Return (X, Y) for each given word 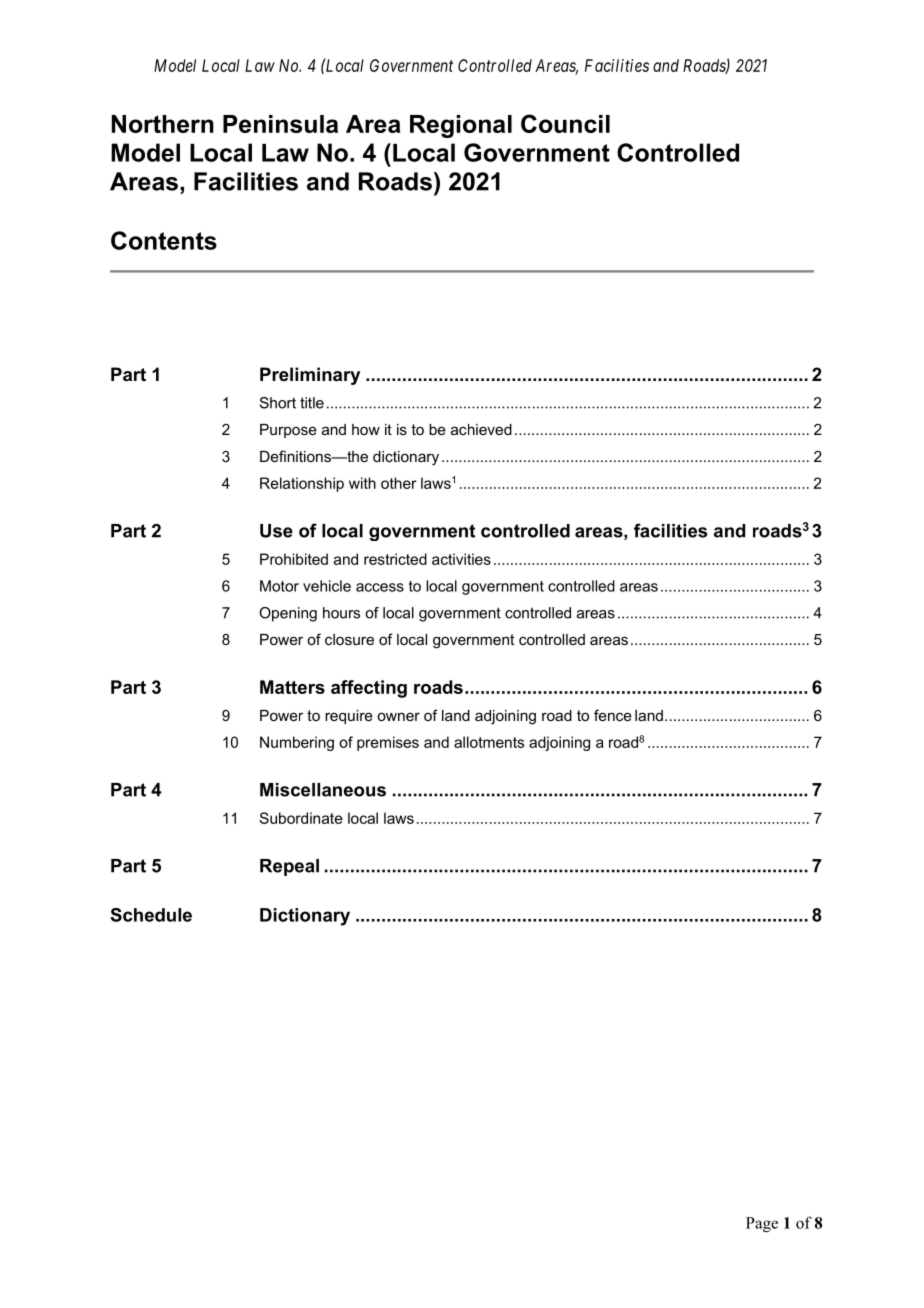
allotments (489, 742)
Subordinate (301, 818)
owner (398, 716)
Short (278, 403)
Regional (461, 126)
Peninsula (280, 124)
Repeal (289, 867)
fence (613, 715)
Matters (292, 687)
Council (565, 123)
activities (461, 559)
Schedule (151, 915)
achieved (481, 429)
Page (762, 1224)
